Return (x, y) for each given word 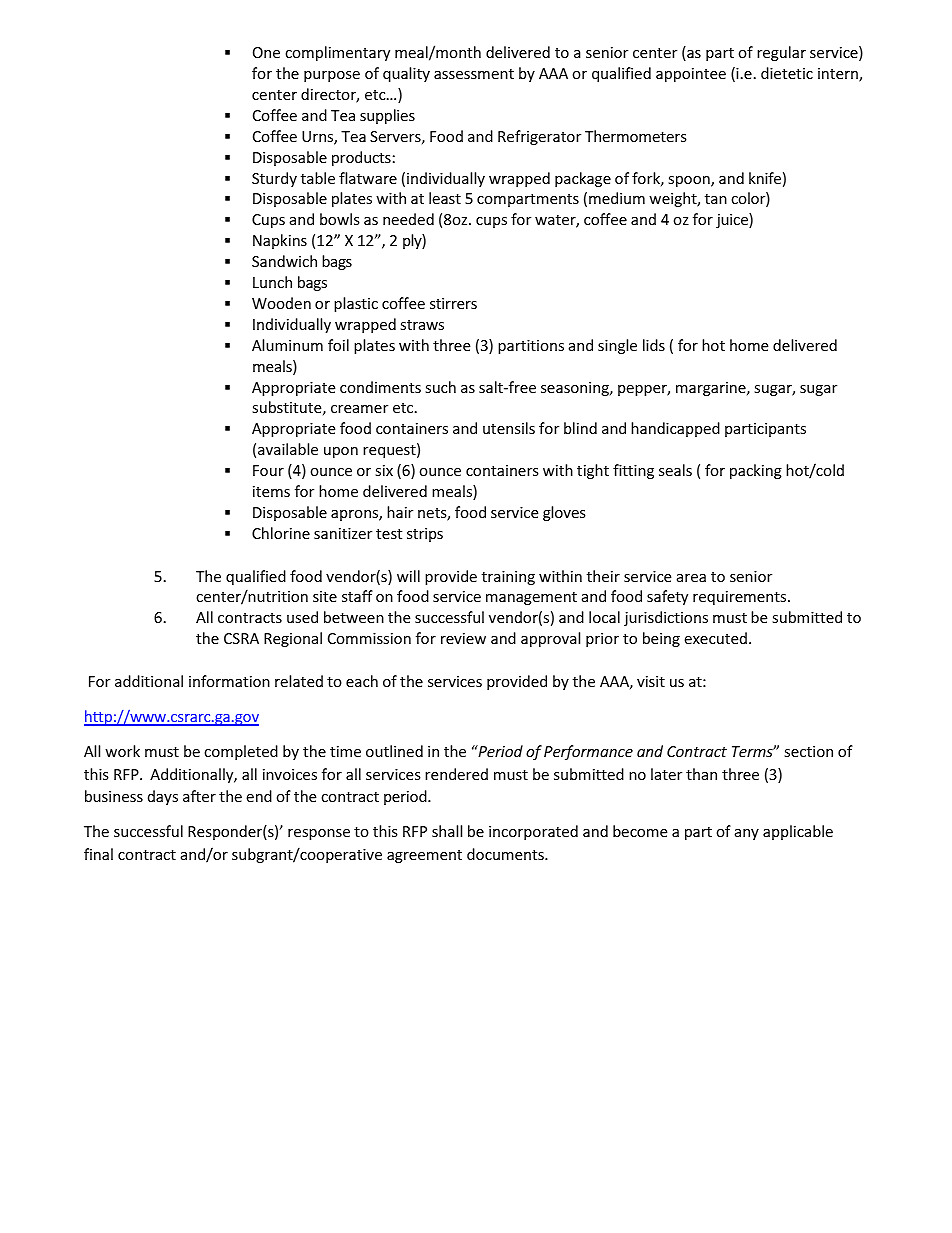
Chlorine (281, 533)
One (266, 52)
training (508, 578)
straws (422, 325)
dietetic (787, 73)
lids (654, 345)
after (199, 796)
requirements (741, 598)
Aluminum (287, 345)
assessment (474, 74)
